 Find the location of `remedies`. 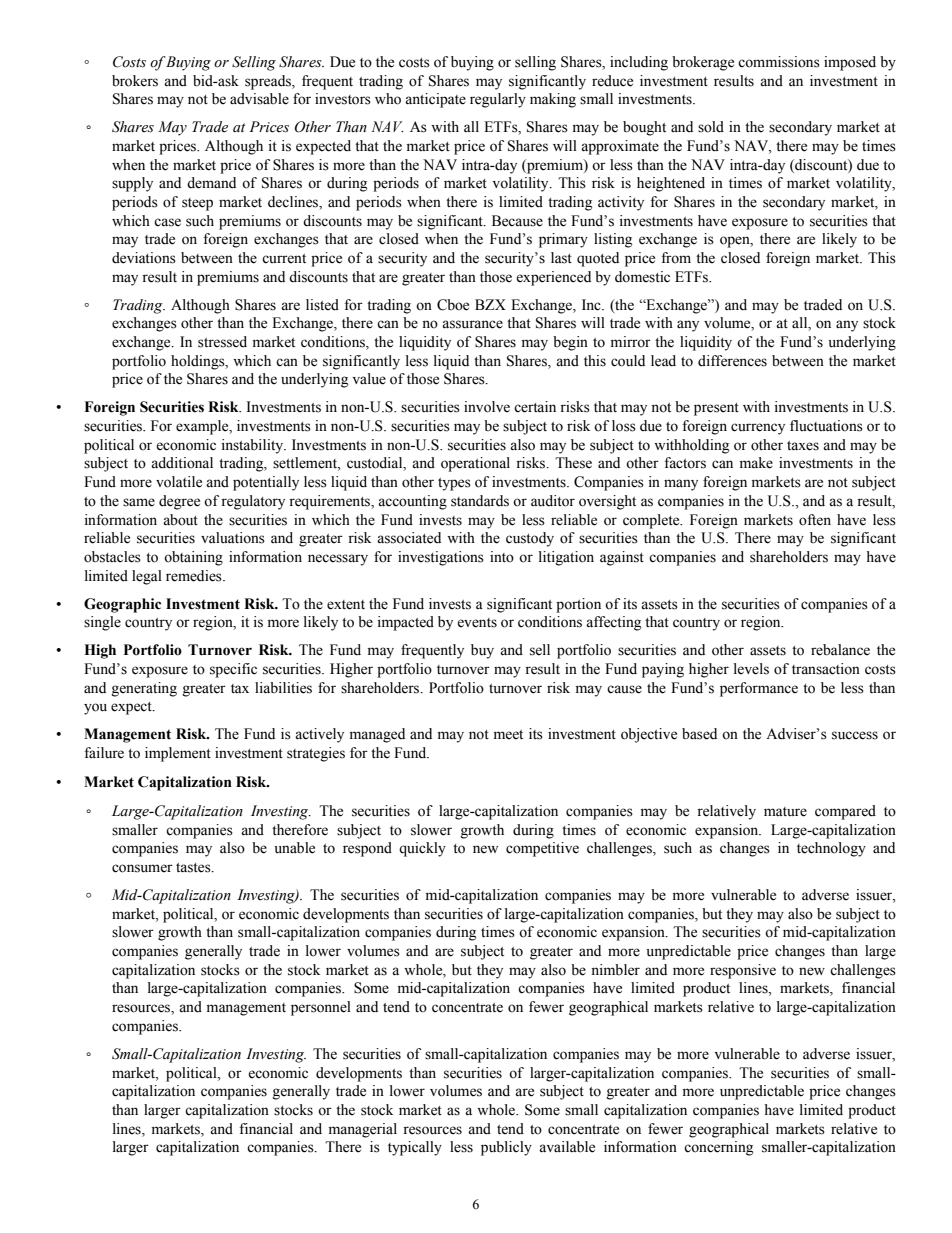

remedies is located at coordinates (195, 576).
